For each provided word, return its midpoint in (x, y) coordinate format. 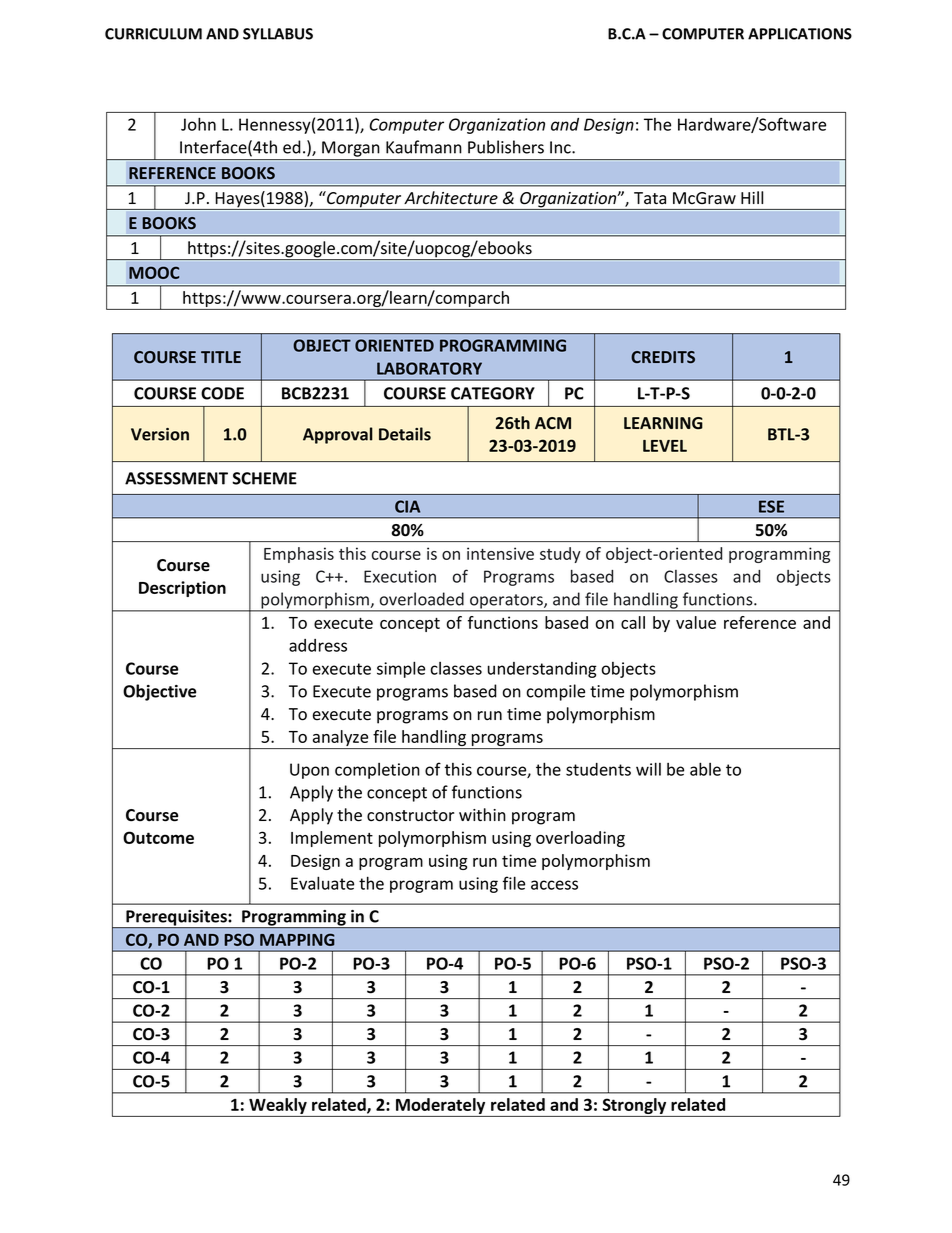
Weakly (278, 1107)
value (696, 622)
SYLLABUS (278, 34)
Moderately (441, 1107)
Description (182, 589)
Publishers (506, 147)
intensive (500, 553)
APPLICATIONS (800, 34)
